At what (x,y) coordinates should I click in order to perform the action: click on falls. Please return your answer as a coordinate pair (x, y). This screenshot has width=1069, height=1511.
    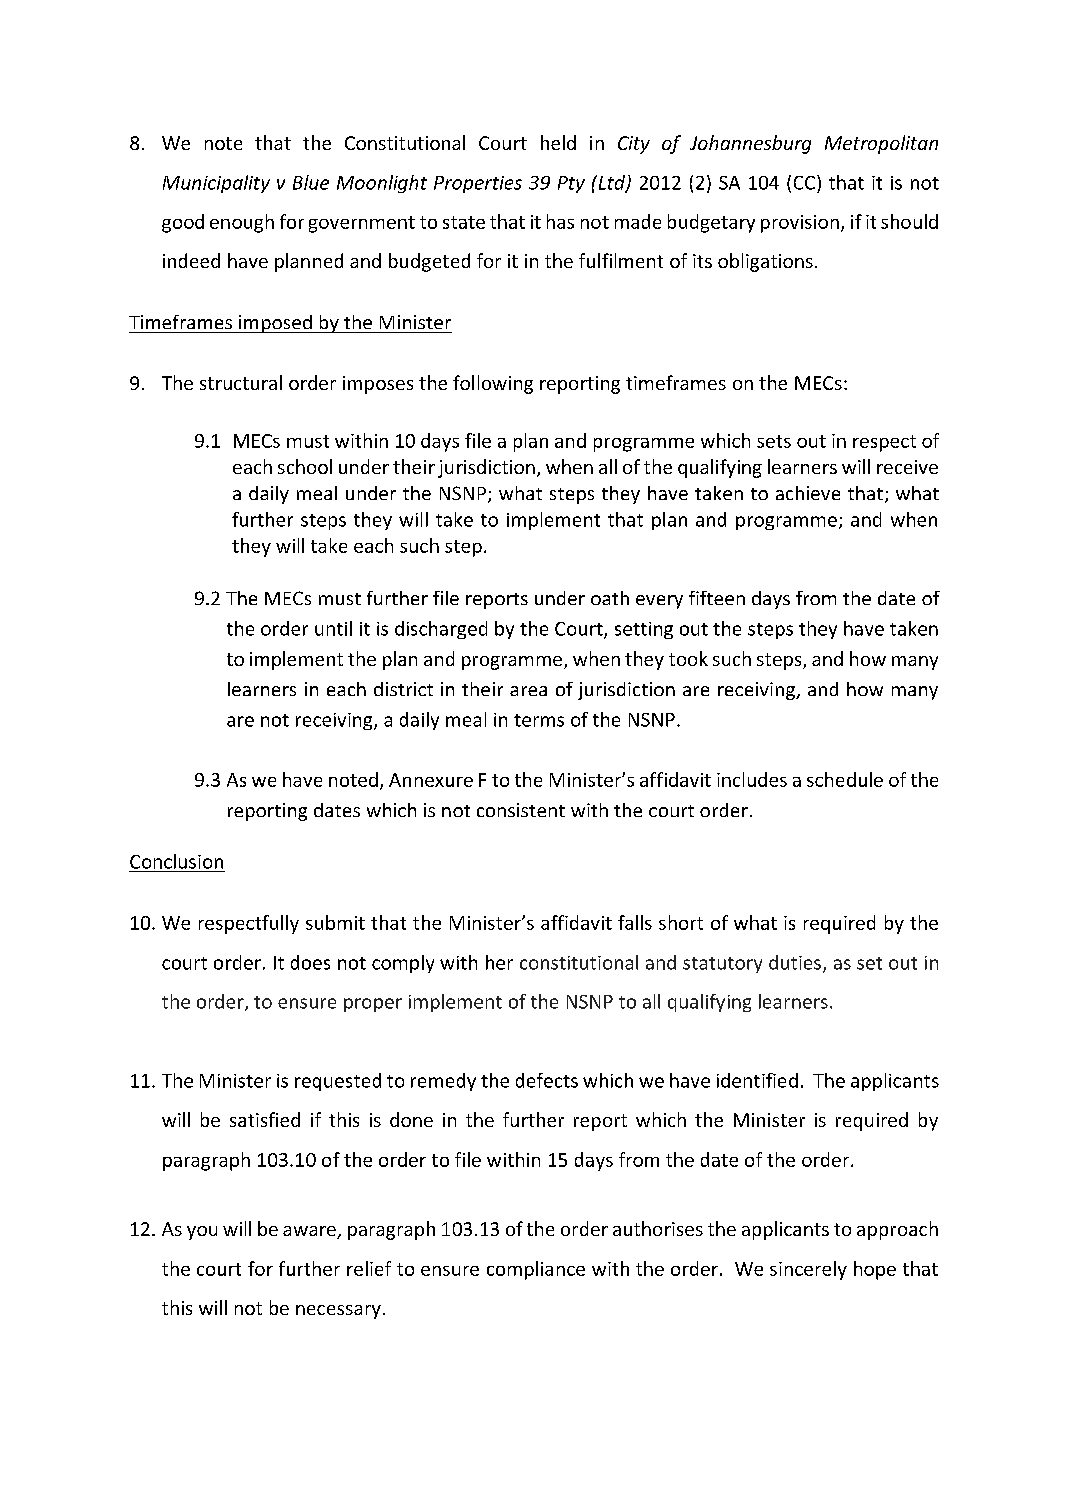
    Looking at the image, I should click on (635, 922).
